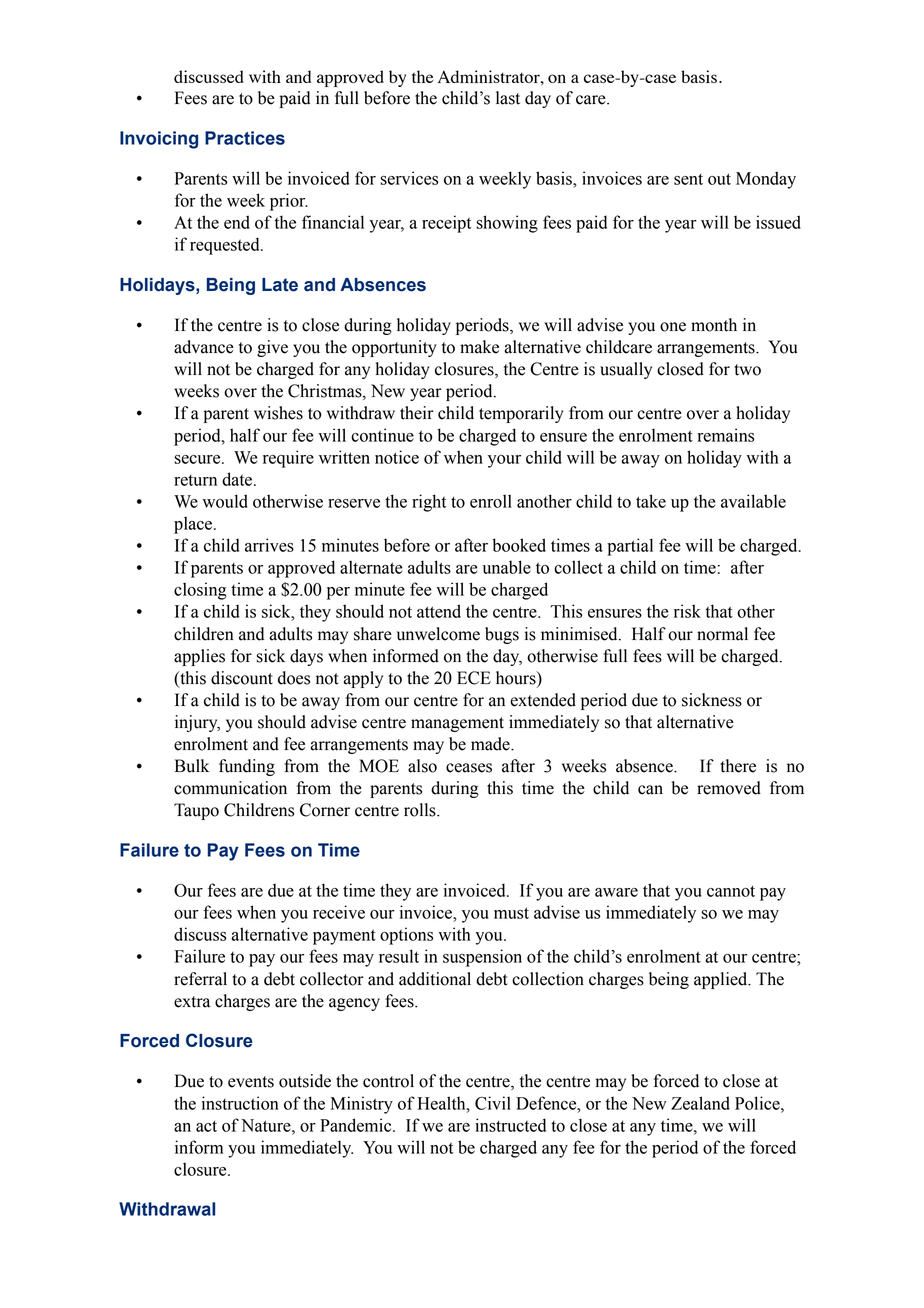  What do you see at coordinates (504, 461) in the document?
I see `your` at bounding box center [504, 461].
